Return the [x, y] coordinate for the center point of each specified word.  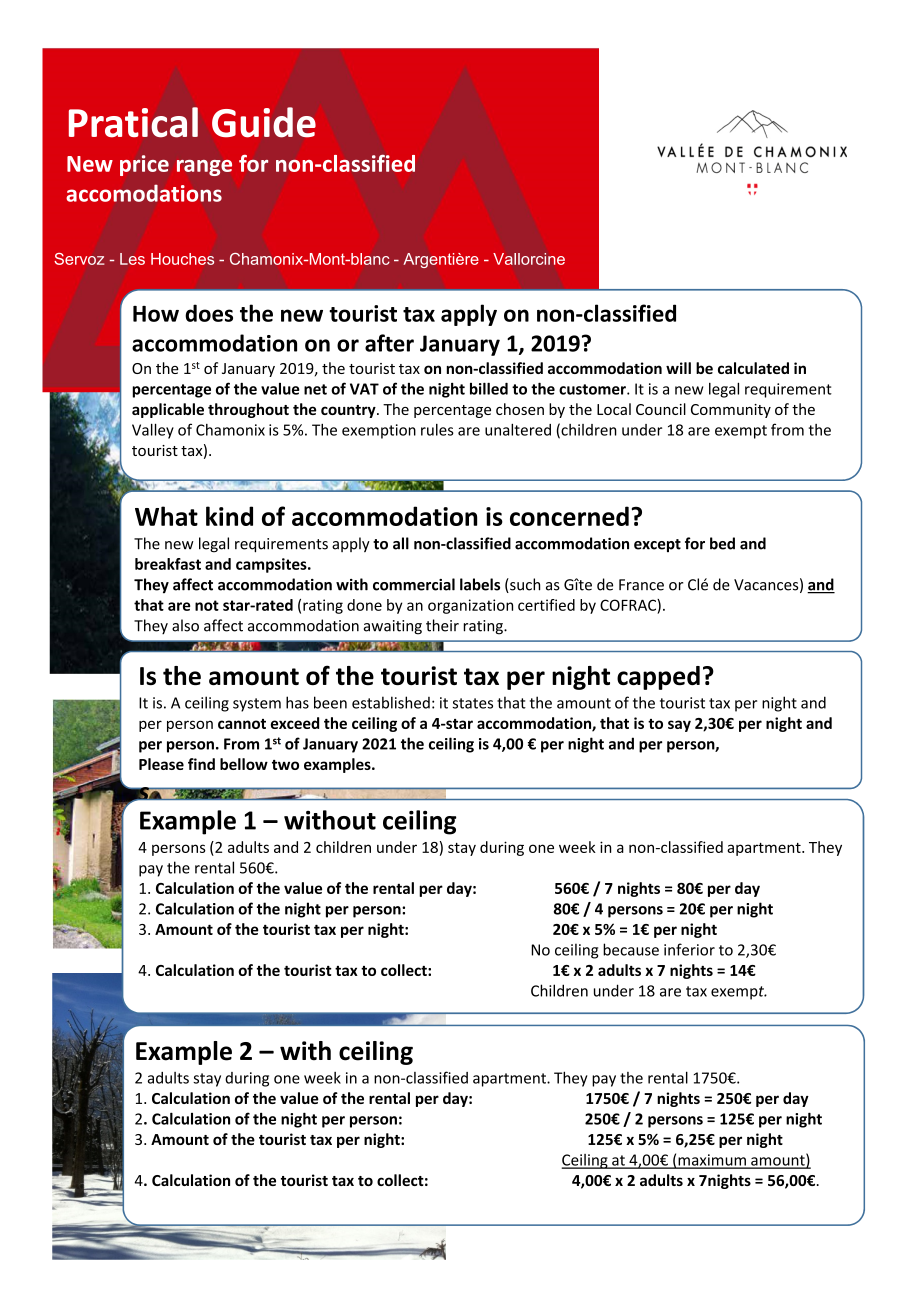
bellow [244, 764]
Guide [264, 122]
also [185, 625]
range [204, 168]
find [201, 764]
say [679, 726]
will [678, 368]
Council [661, 409]
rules [437, 430]
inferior [689, 949]
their [442, 625]
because [631, 949]
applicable [168, 410]
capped [658, 678]
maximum [712, 1161]
